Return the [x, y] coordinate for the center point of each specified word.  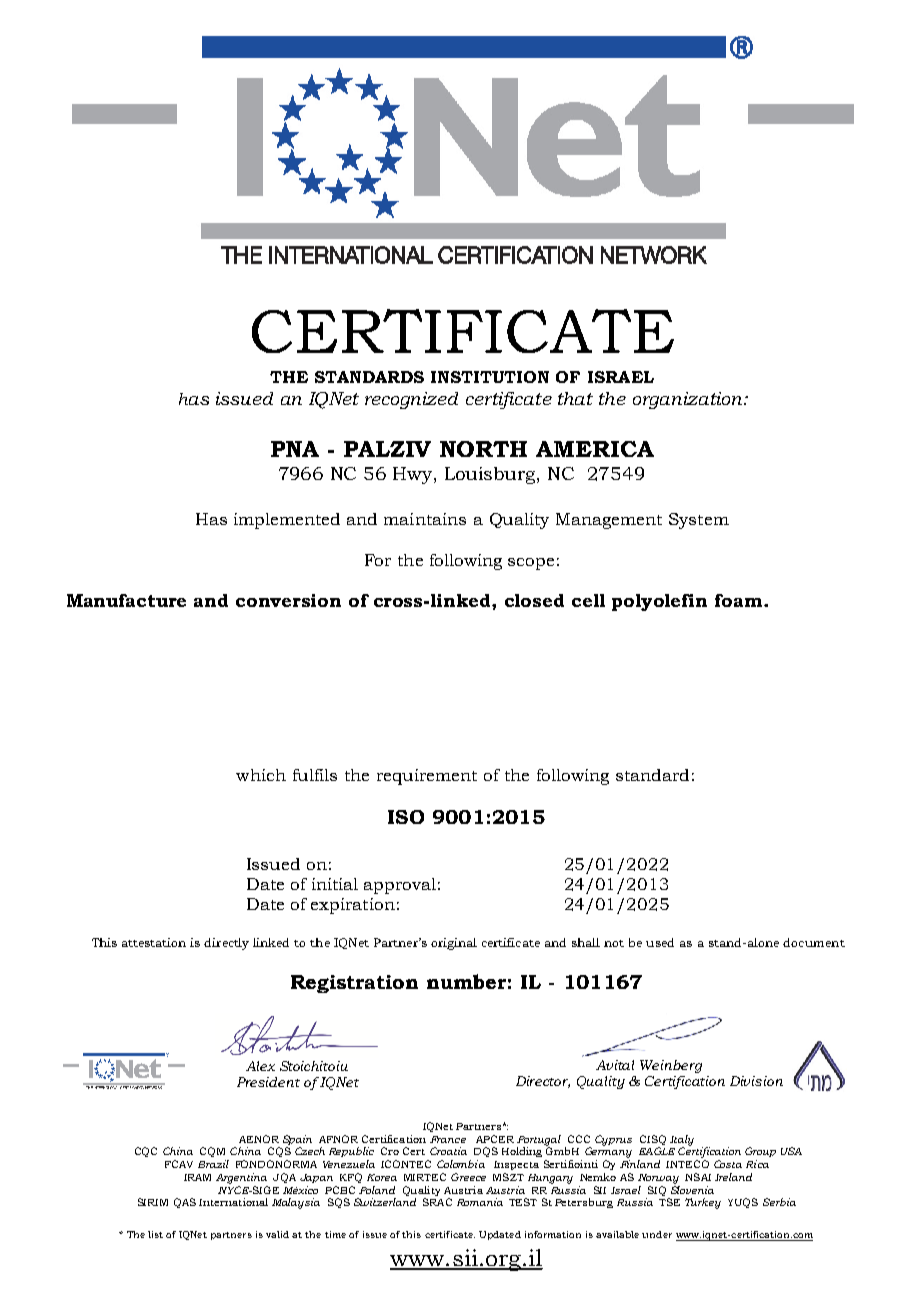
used [660, 942]
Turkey [703, 1203]
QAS [185, 1203]
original [454, 944]
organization [689, 400]
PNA [295, 449]
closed [534, 600]
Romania [480, 1202]
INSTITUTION [490, 377]
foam [740, 600]
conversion [288, 600]
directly [226, 944]
